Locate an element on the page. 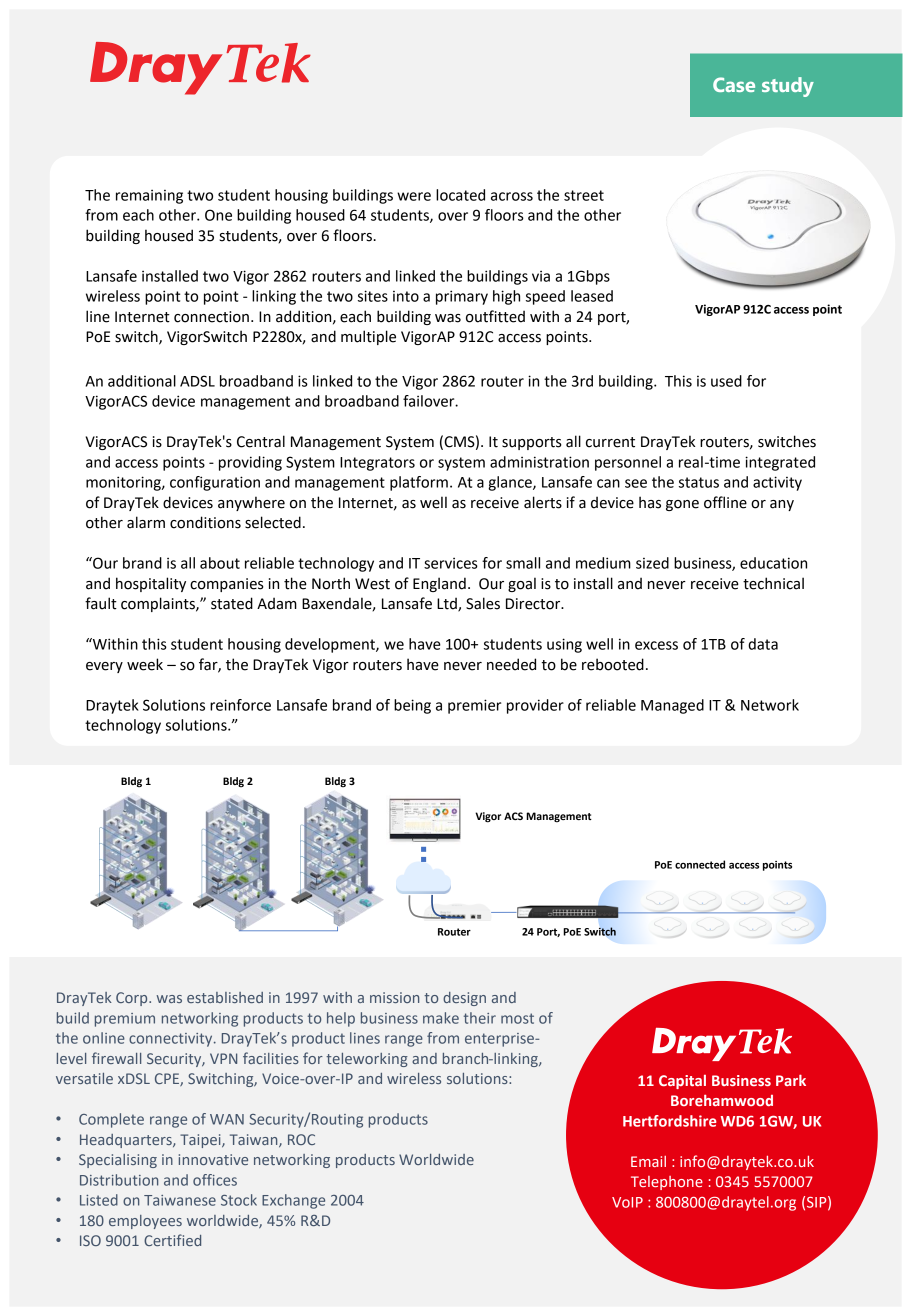  employees is located at coordinates (145, 1222).
